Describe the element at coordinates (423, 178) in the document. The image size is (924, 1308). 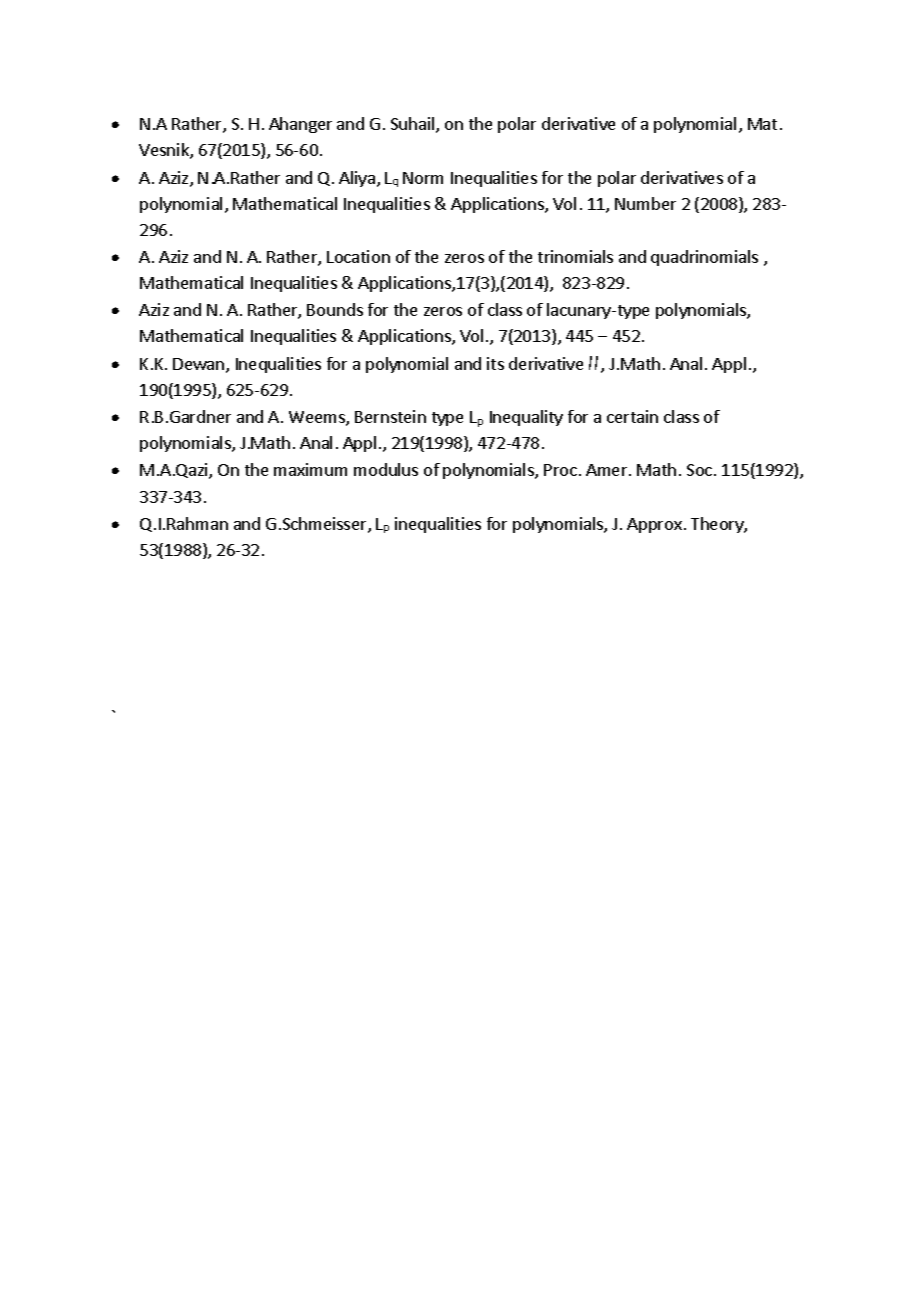
I see `Norm` at that location.
